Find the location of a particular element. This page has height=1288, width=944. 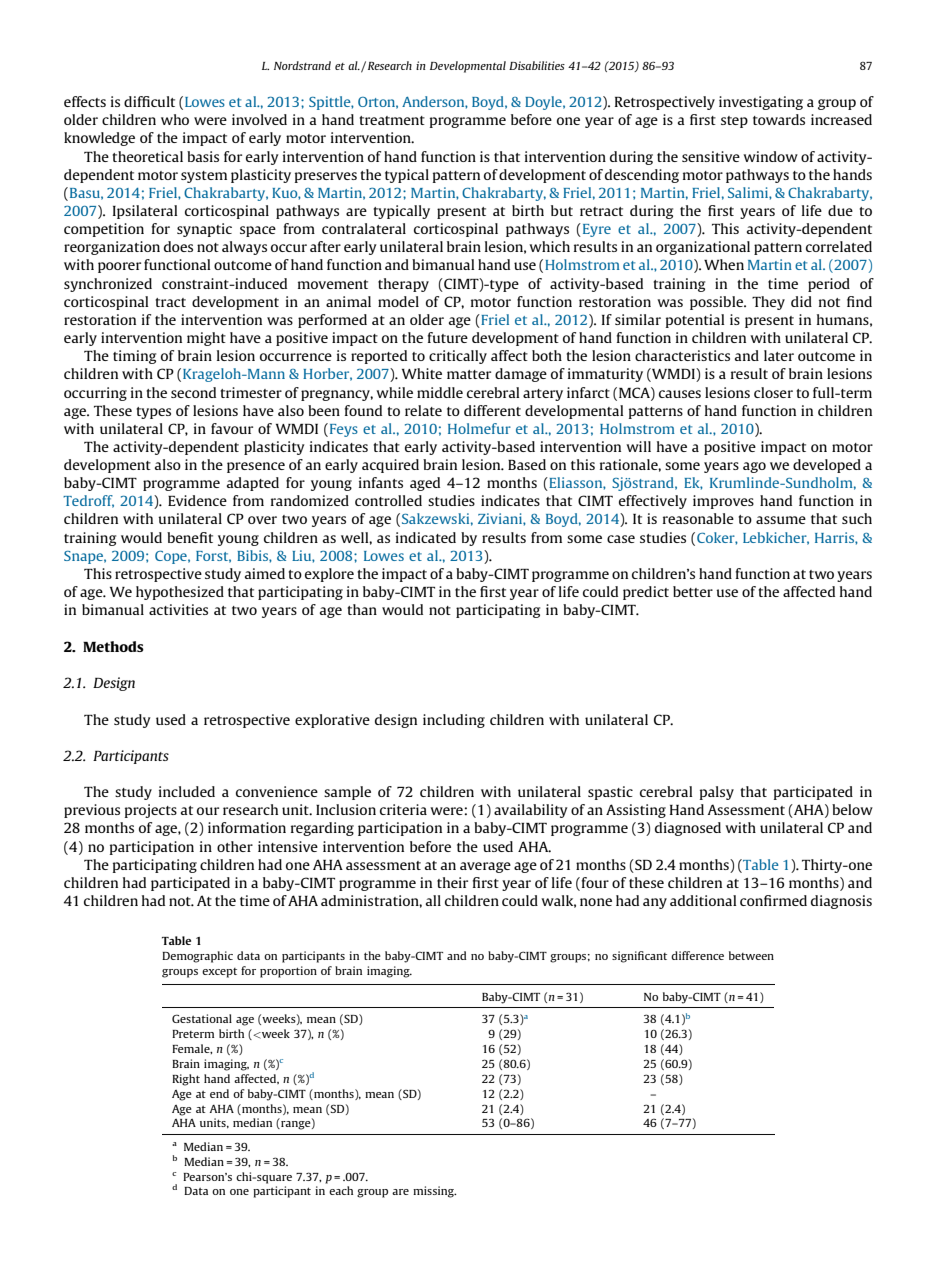

than is located at coordinates (362, 609).
